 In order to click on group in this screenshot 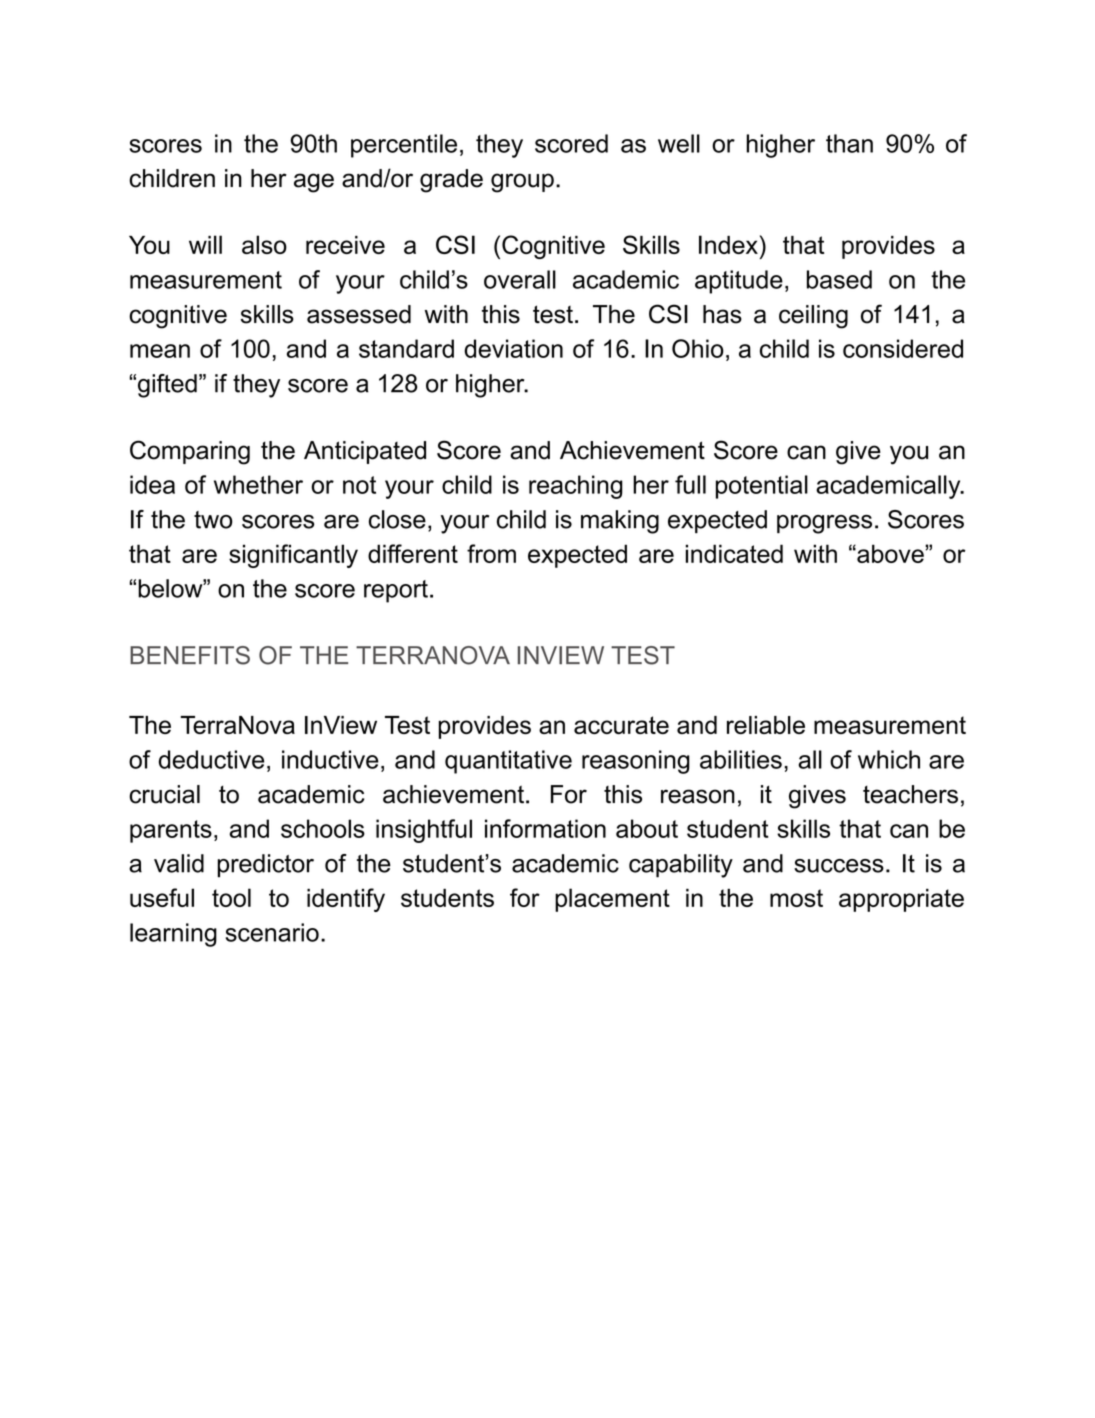, I will do `click(522, 183)`.
